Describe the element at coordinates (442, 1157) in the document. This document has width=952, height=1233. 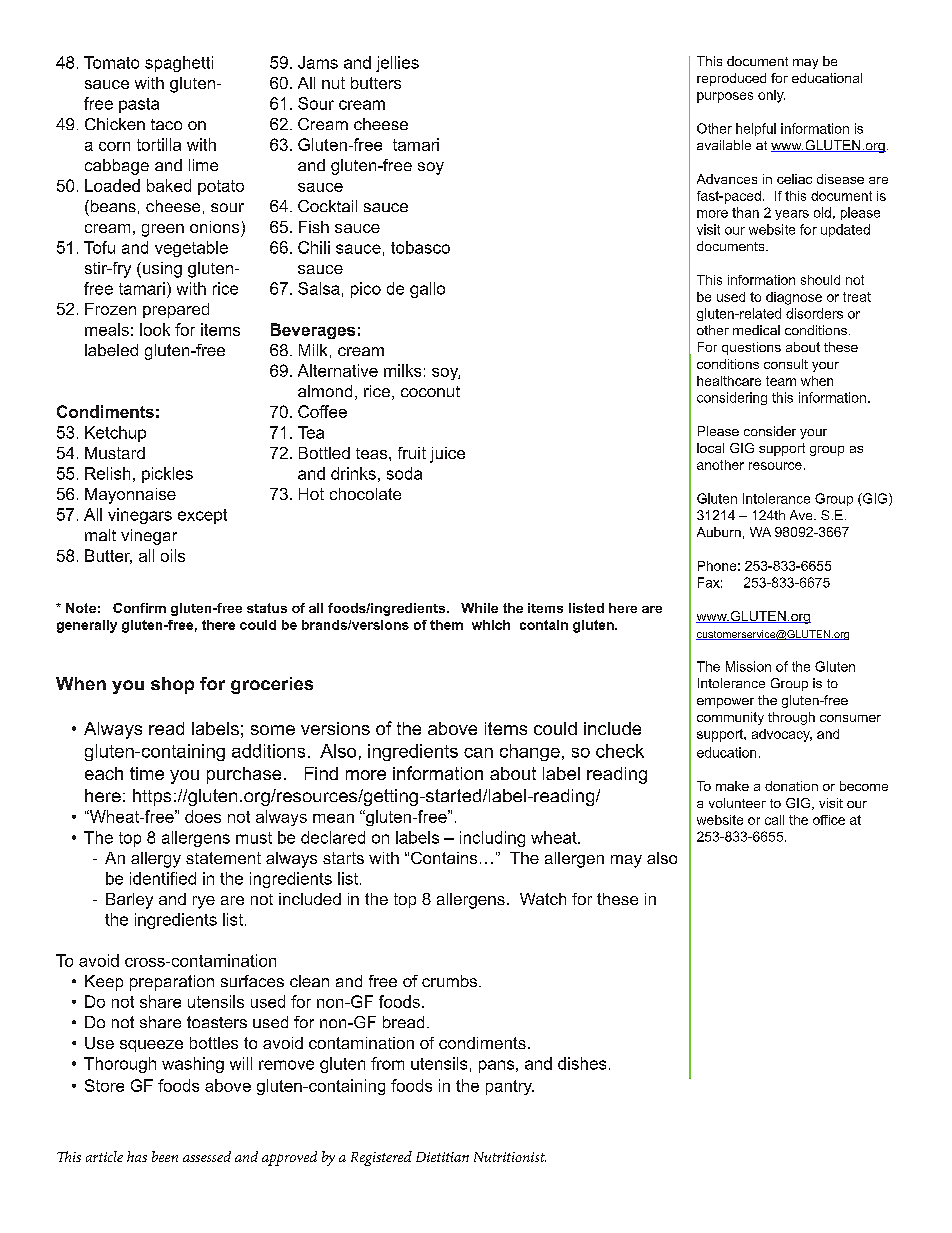
I see `Dietitian` at that location.
